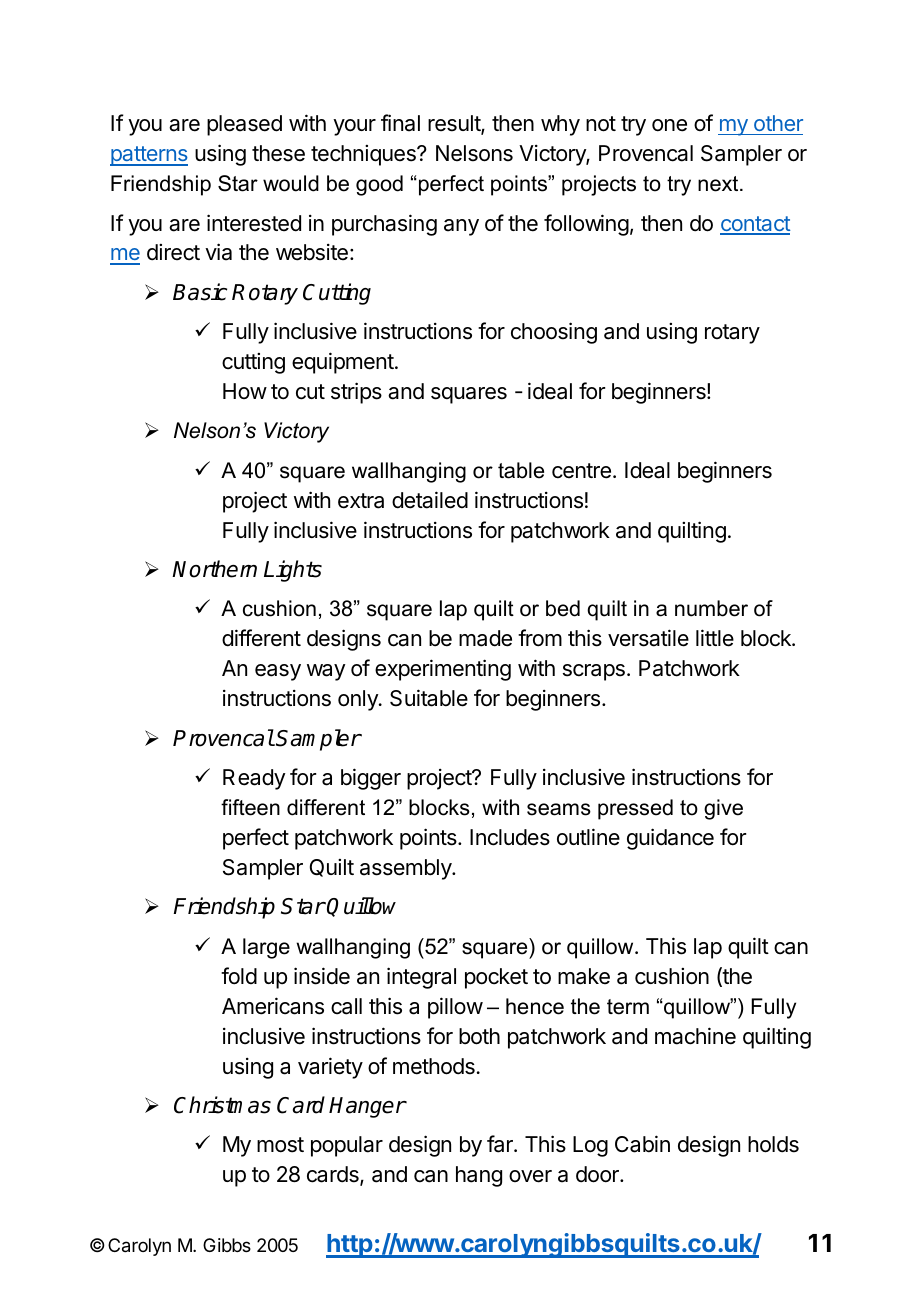  Describe the element at coordinates (773, 1144) in the image. I see `holds` at that location.
